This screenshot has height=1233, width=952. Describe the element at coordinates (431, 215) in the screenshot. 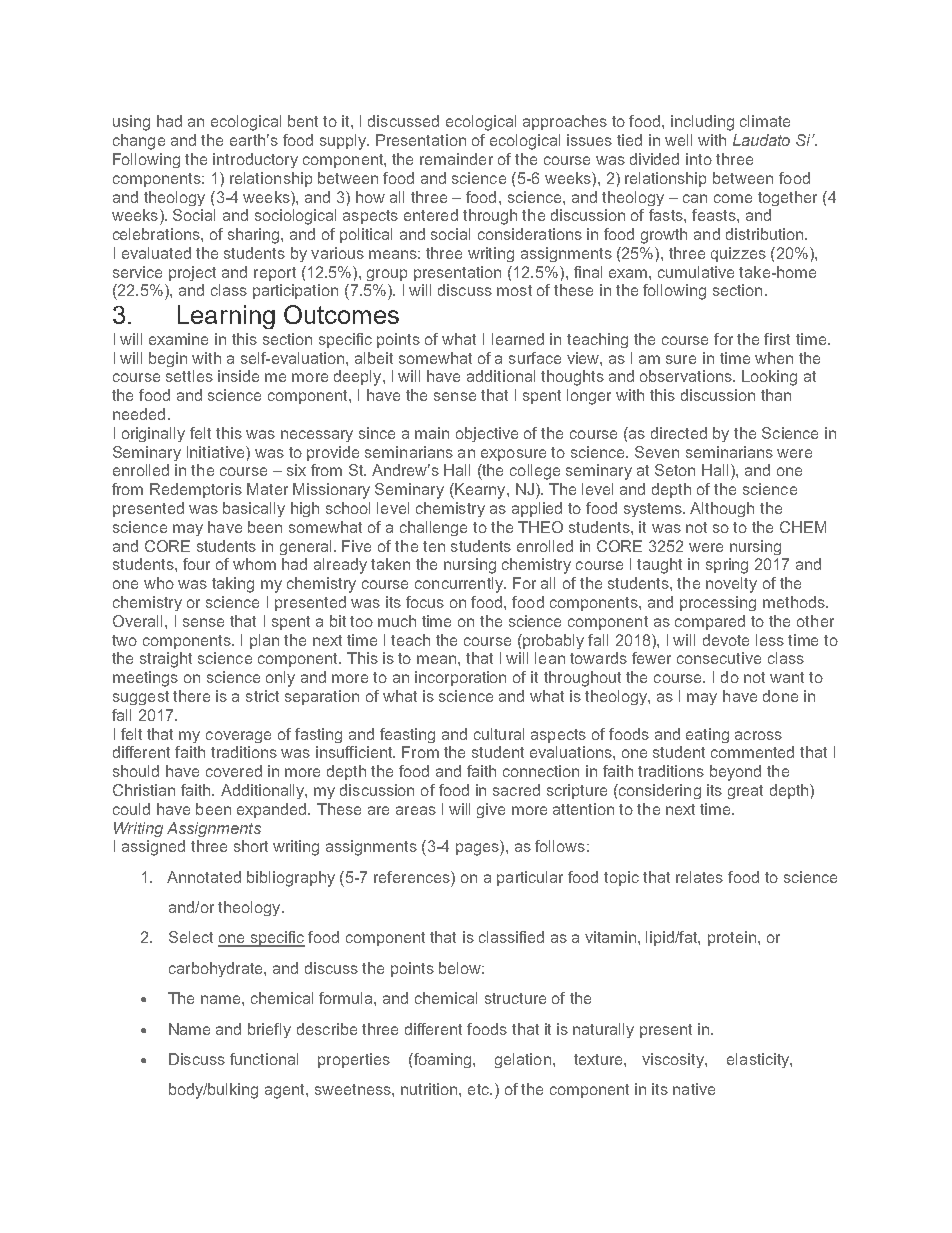

I see `entered` at that location.
